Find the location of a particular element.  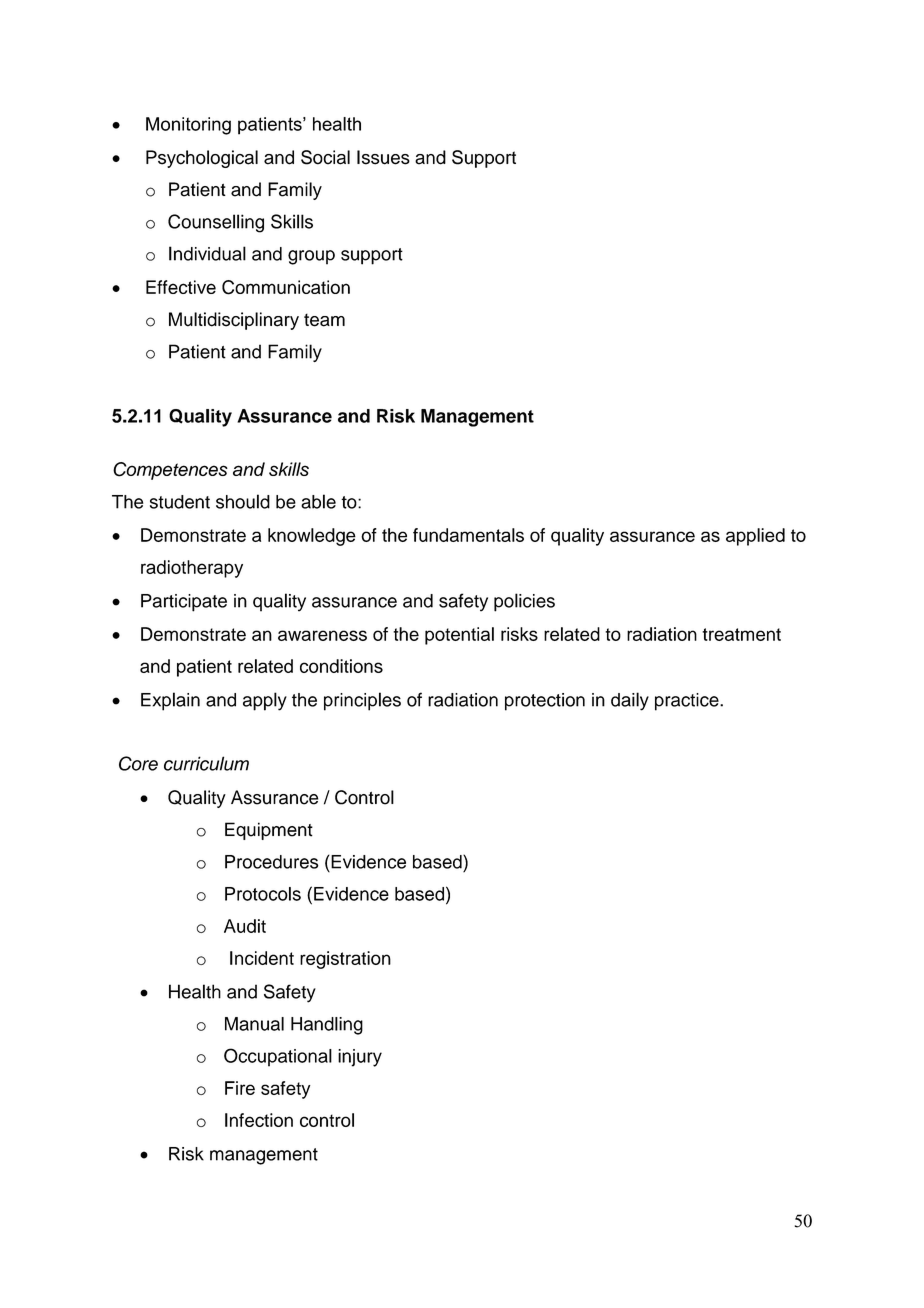

Social is located at coordinates (325, 157).
